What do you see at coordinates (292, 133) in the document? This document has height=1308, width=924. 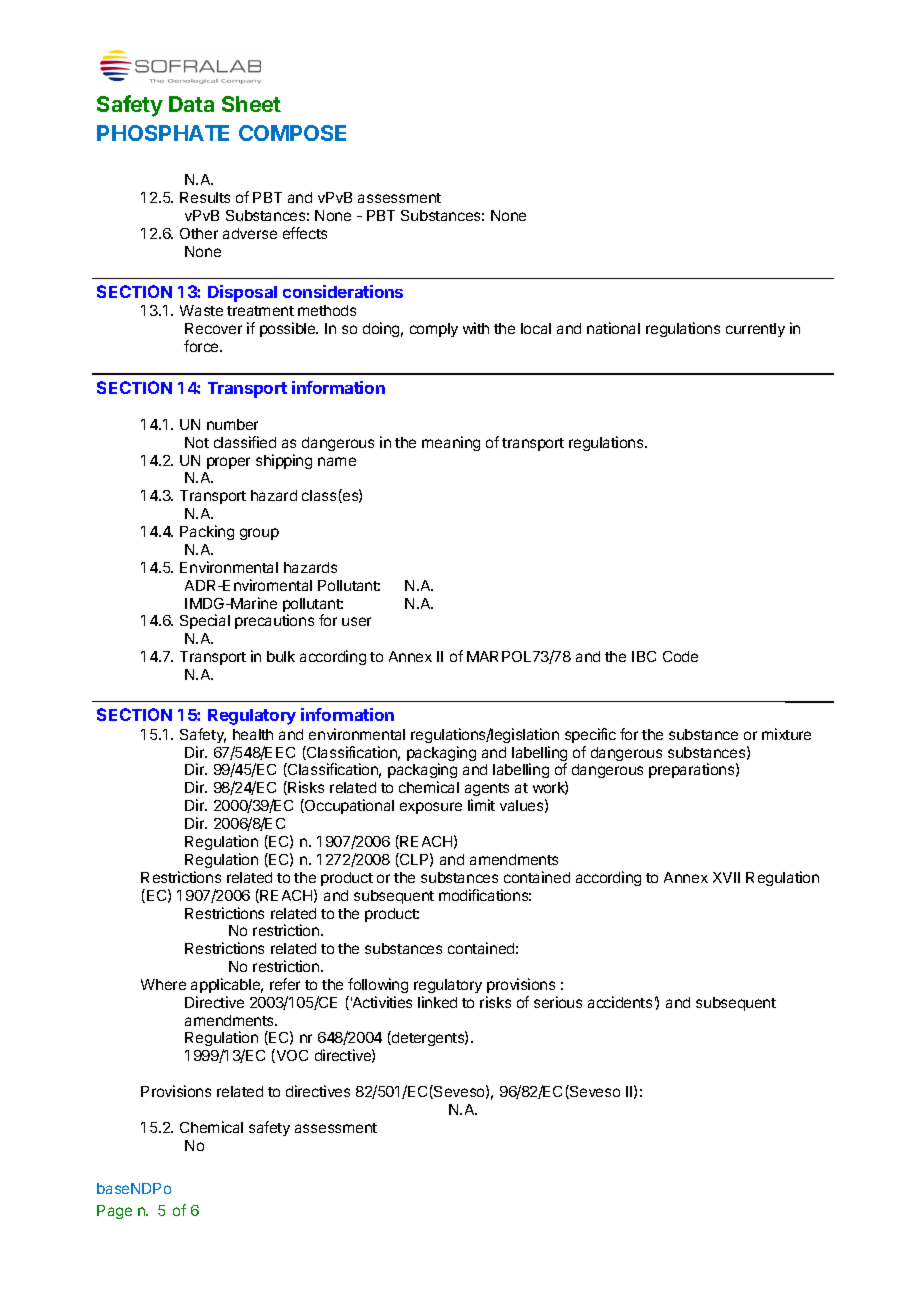 I see `COMPOSE` at bounding box center [292, 133].
